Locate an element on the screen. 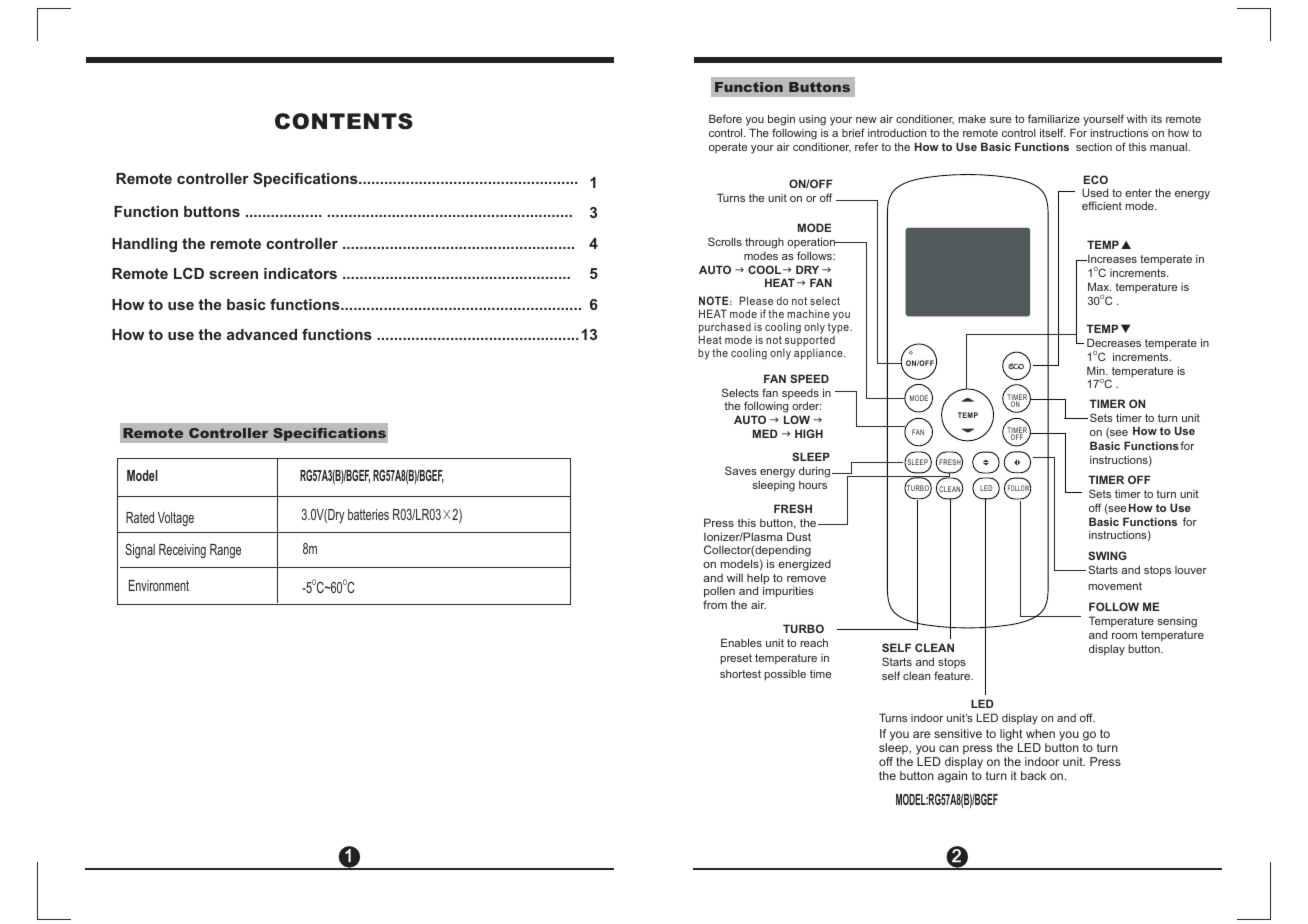 This screenshot has width=1308, height=924. batteries is located at coordinates (368, 514).
